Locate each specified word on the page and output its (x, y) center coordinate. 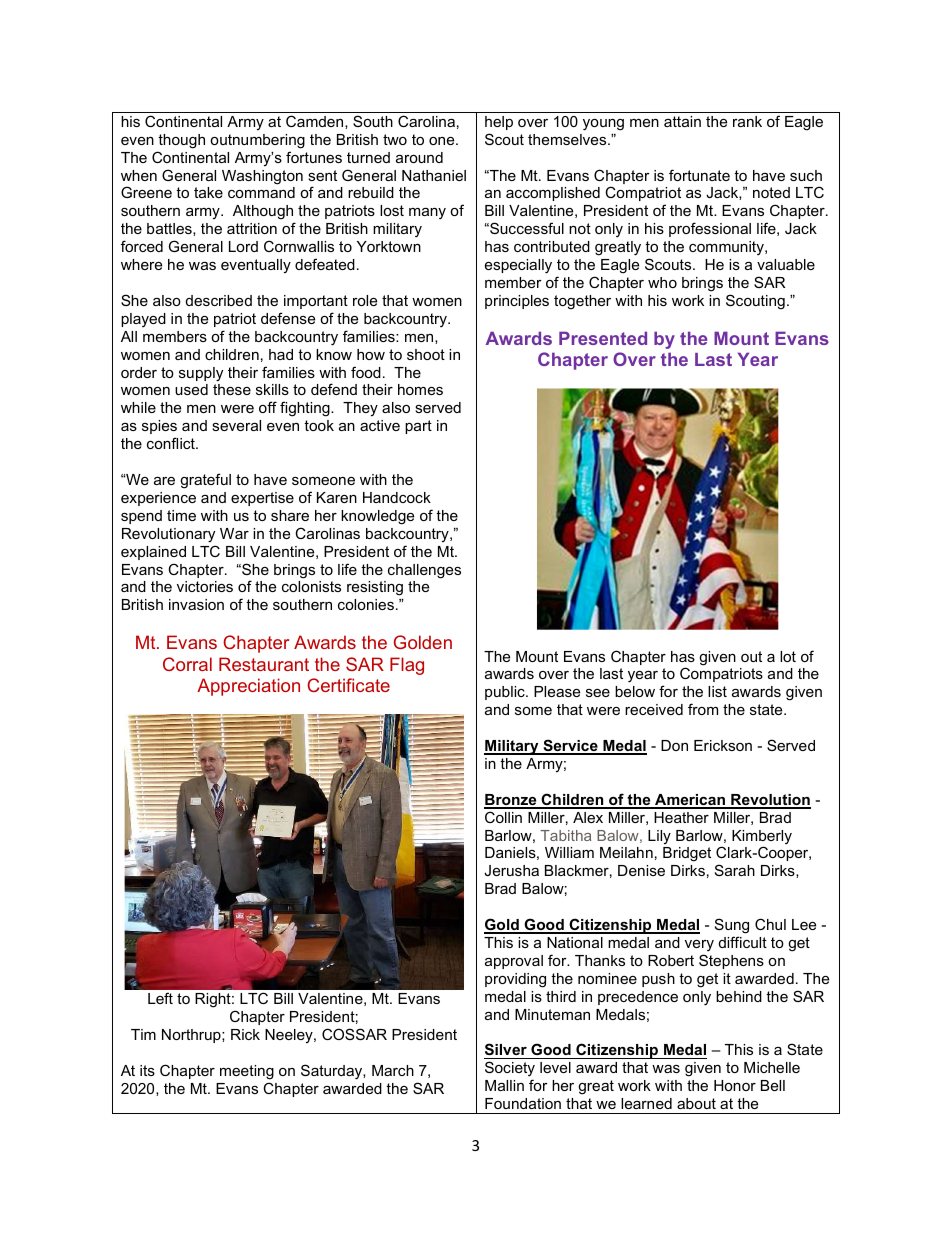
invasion (196, 604)
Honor (735, 1085)
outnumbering (257, 141)
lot (788, 656)
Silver (506, 1051)
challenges (424, 571)
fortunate (699, 175)
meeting (247, 1072)
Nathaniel (434, 175)
